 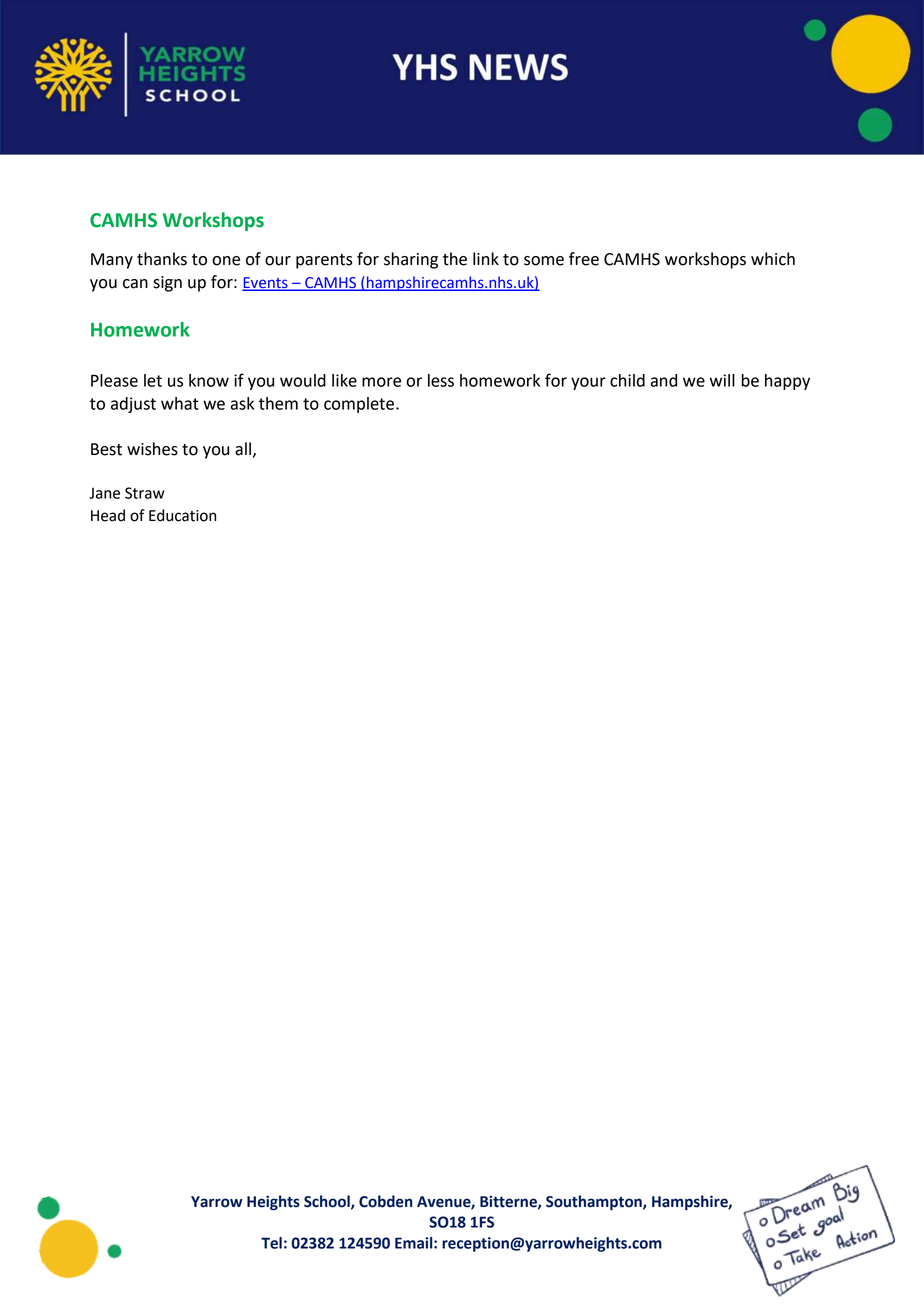 I want to click on complete, so click(x=360, y=405).
